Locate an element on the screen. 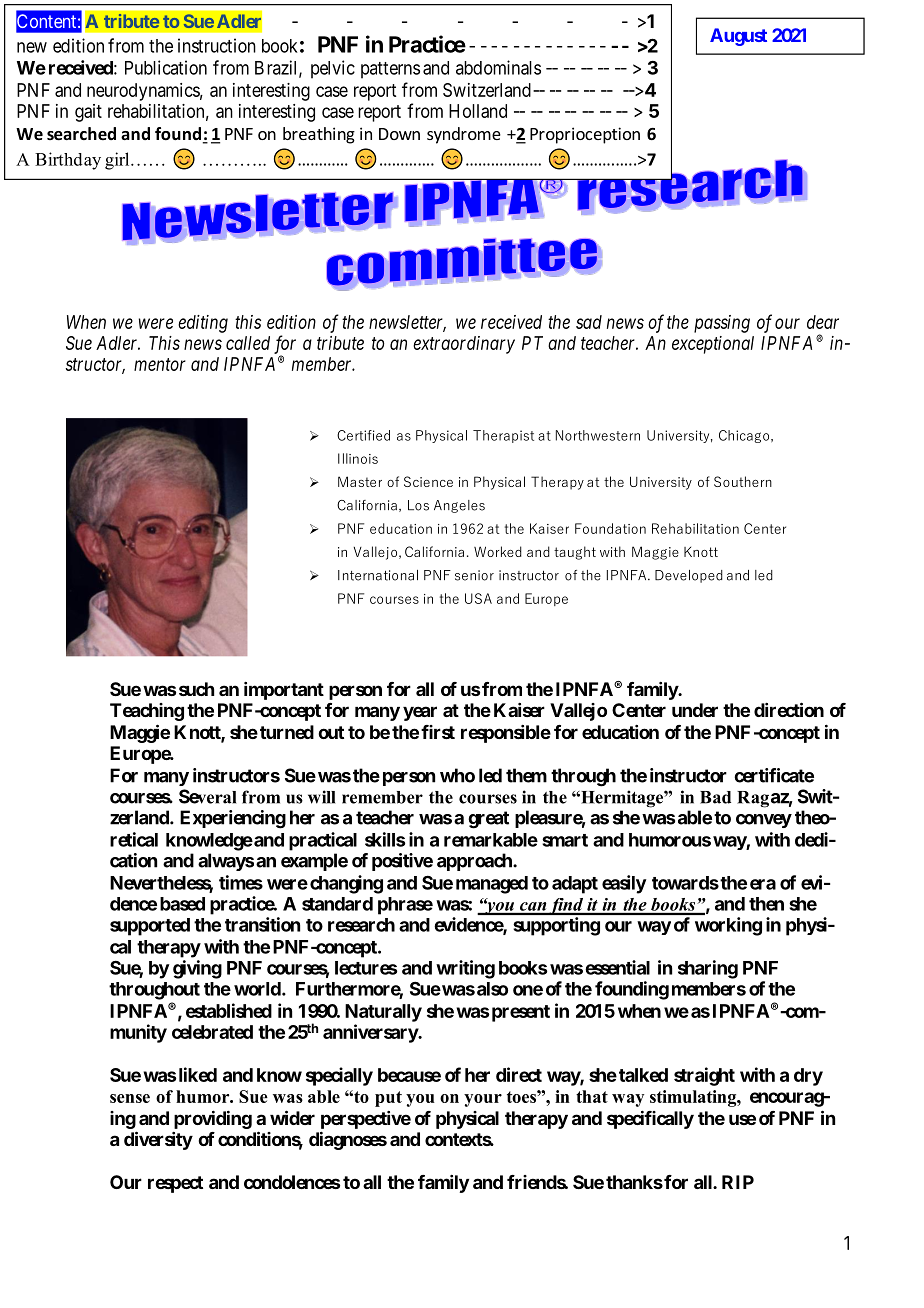 The height and width of the screenshot is (1308, 924). your is located at coordinates (483, 1100).
